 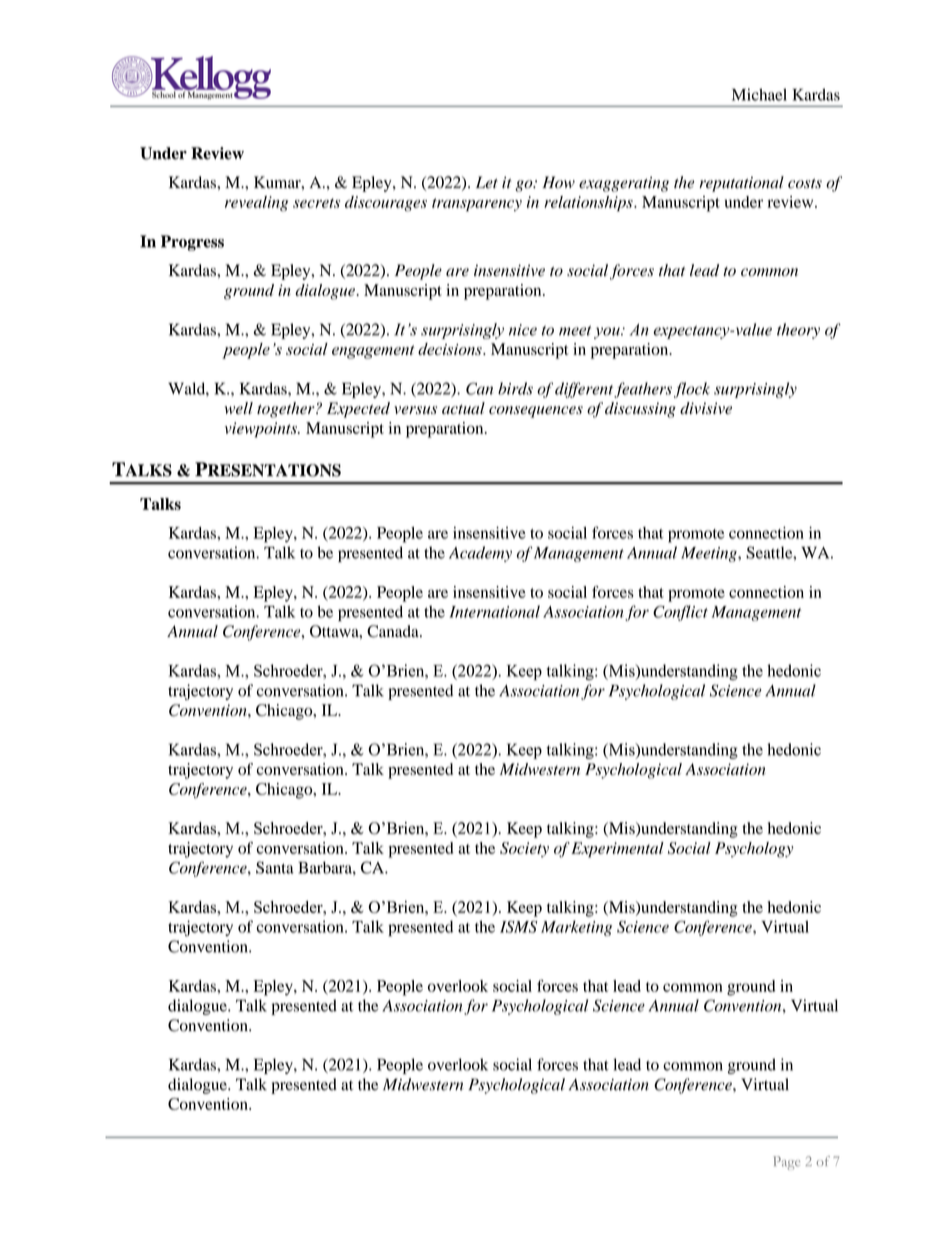 I want to click on revealing, so click(x=256, y=204).
